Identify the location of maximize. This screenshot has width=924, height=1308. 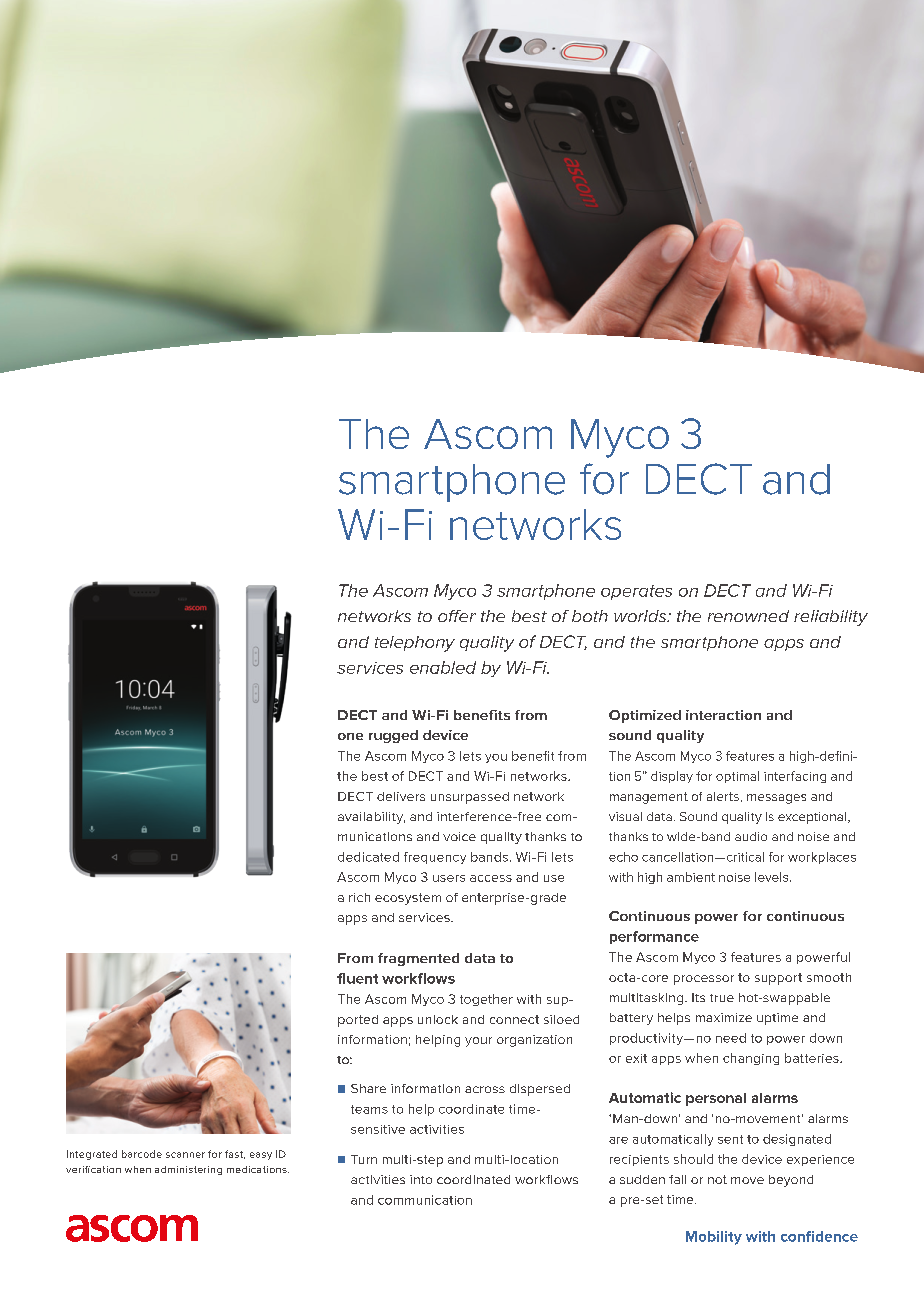
(724, 1017).
